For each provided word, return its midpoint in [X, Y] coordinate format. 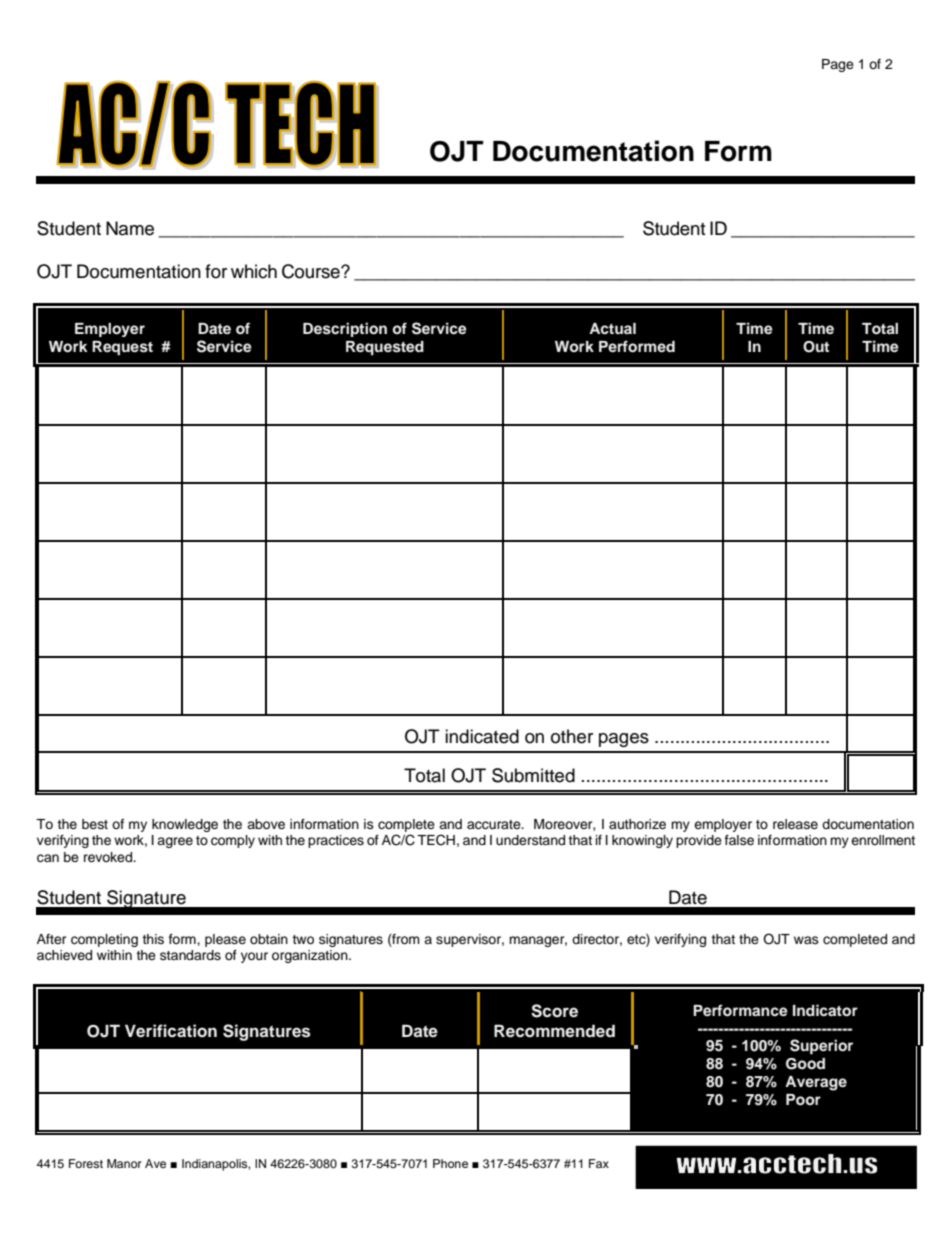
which [254, 271]
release [795, 824]
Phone [450, 1163]
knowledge [185, 825]
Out [816, 347]
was [806, 940]
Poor [803, 1100]
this [153, 939]
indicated [482, 736]
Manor [124, 1163]
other [572, 736]
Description [345, 329]
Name [130, 228]
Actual [612, 328]
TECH [436, 840]
